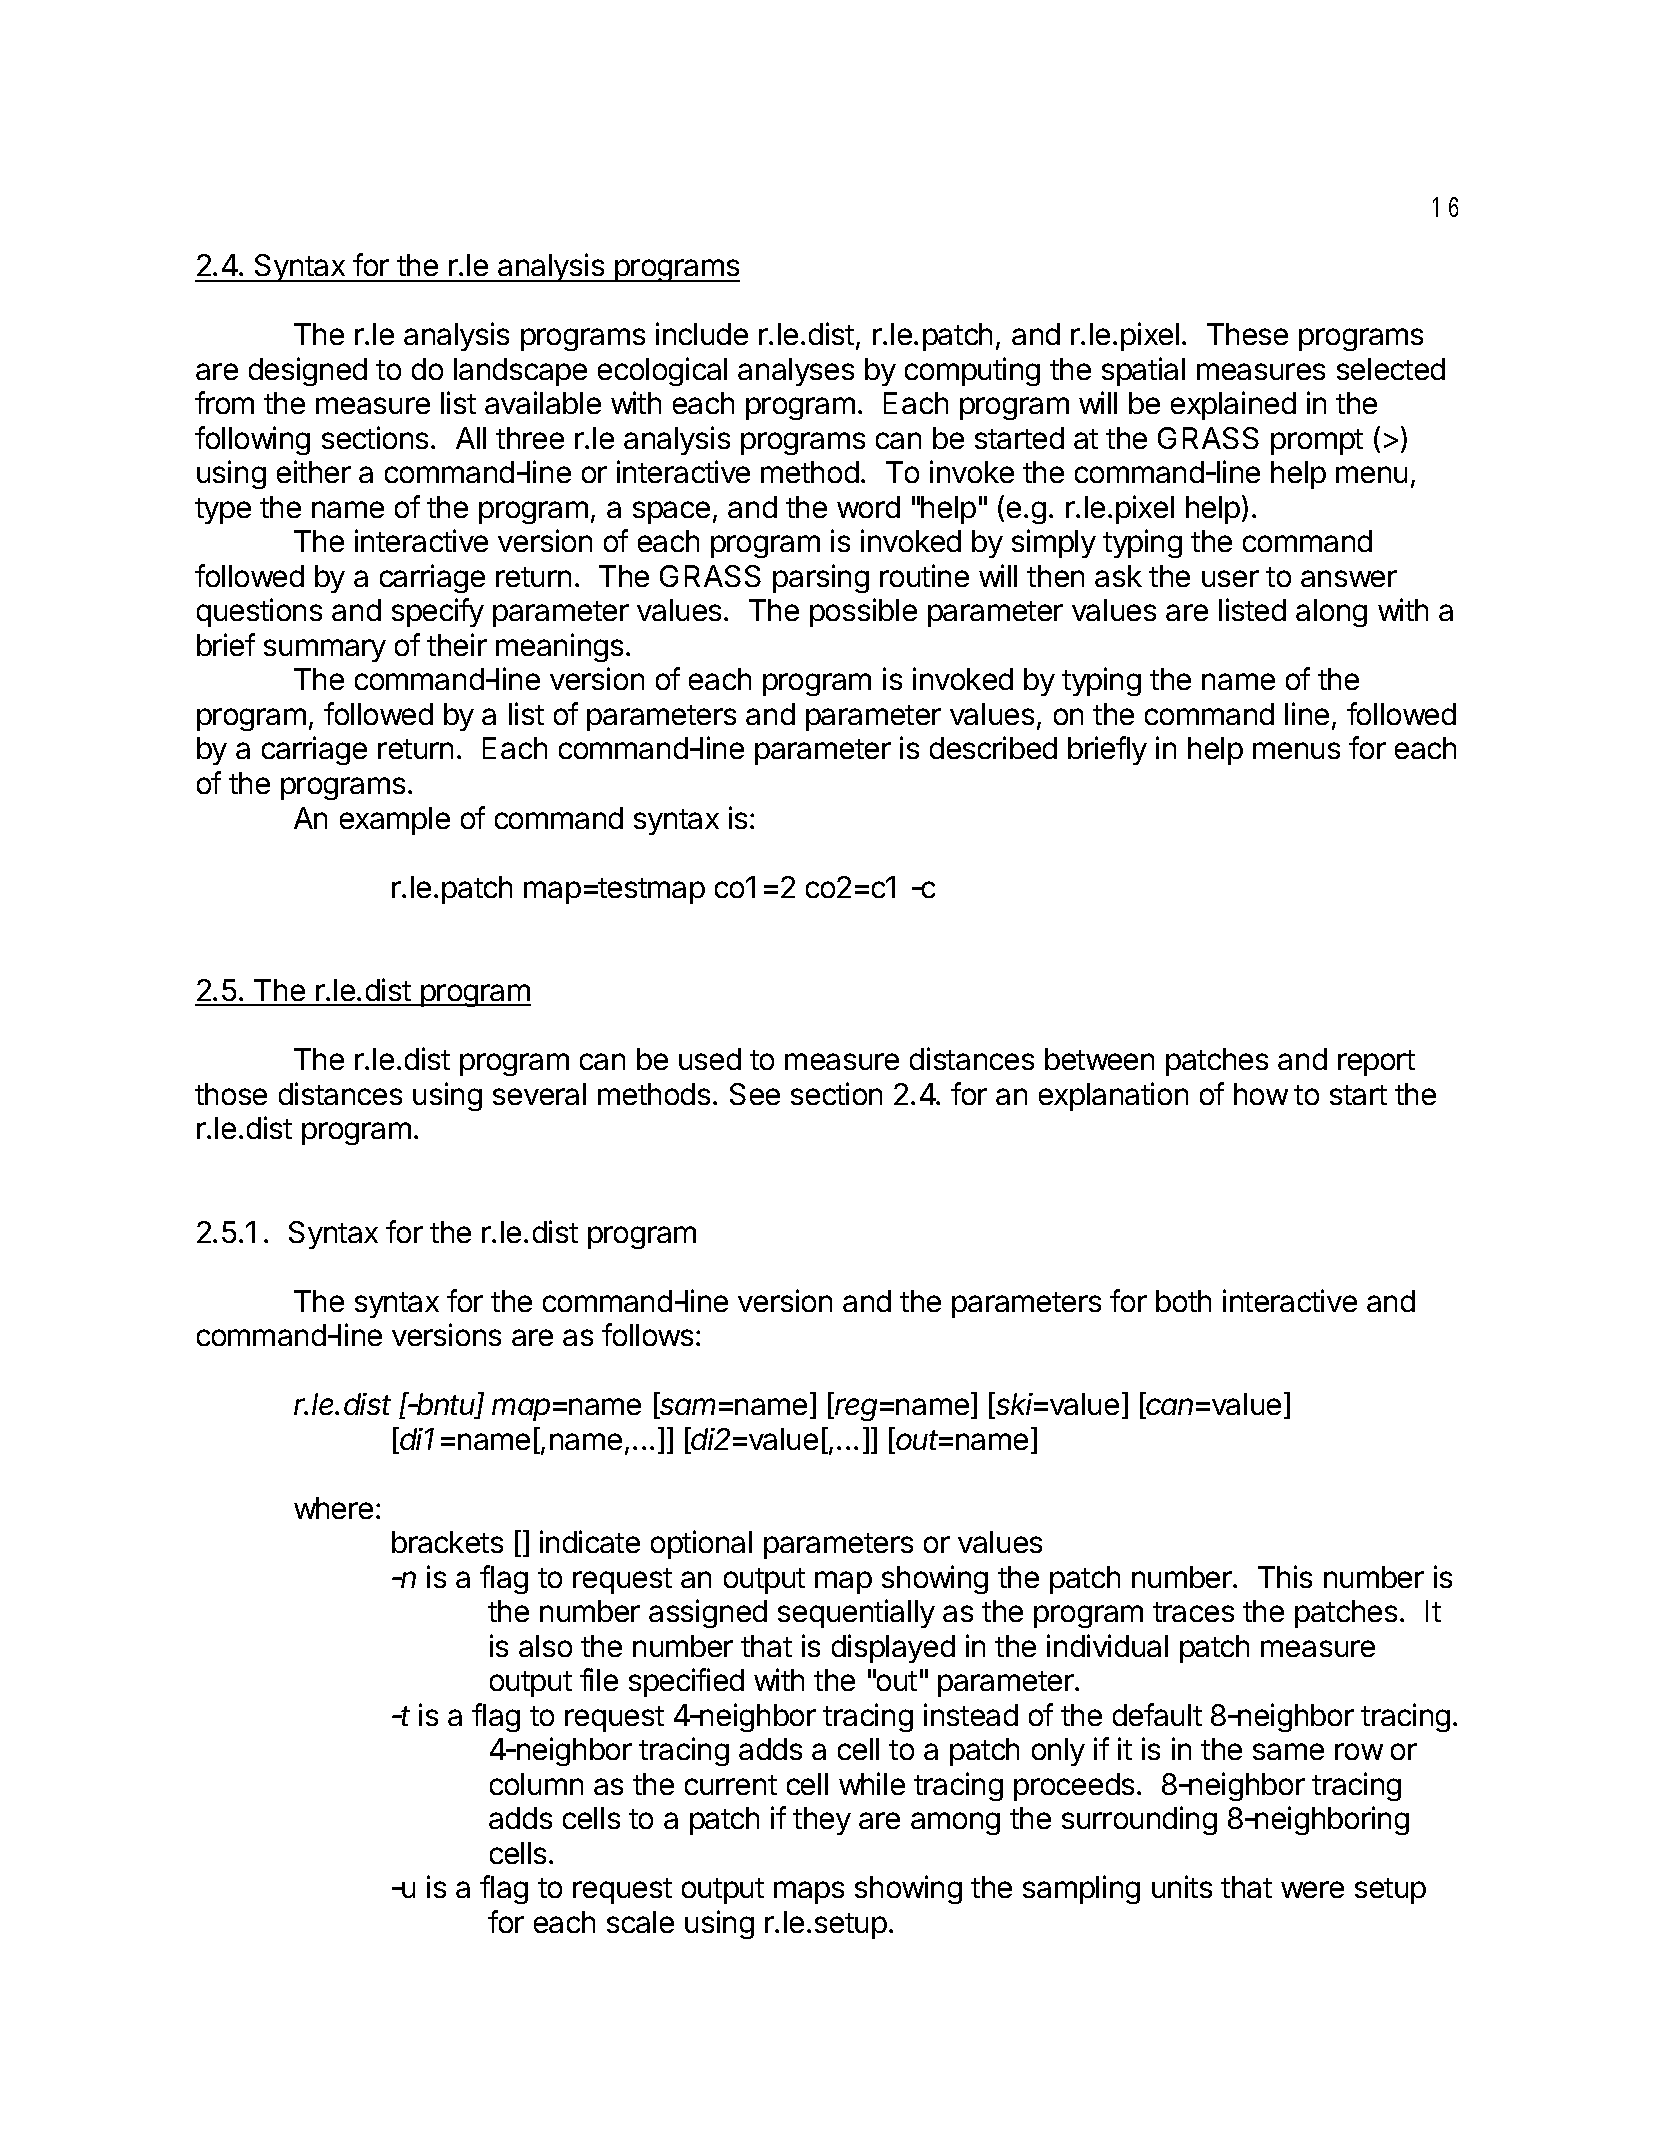 The width and height of the screenshot is (1660, 2149). I want to click on those, so click(231, 1094).
